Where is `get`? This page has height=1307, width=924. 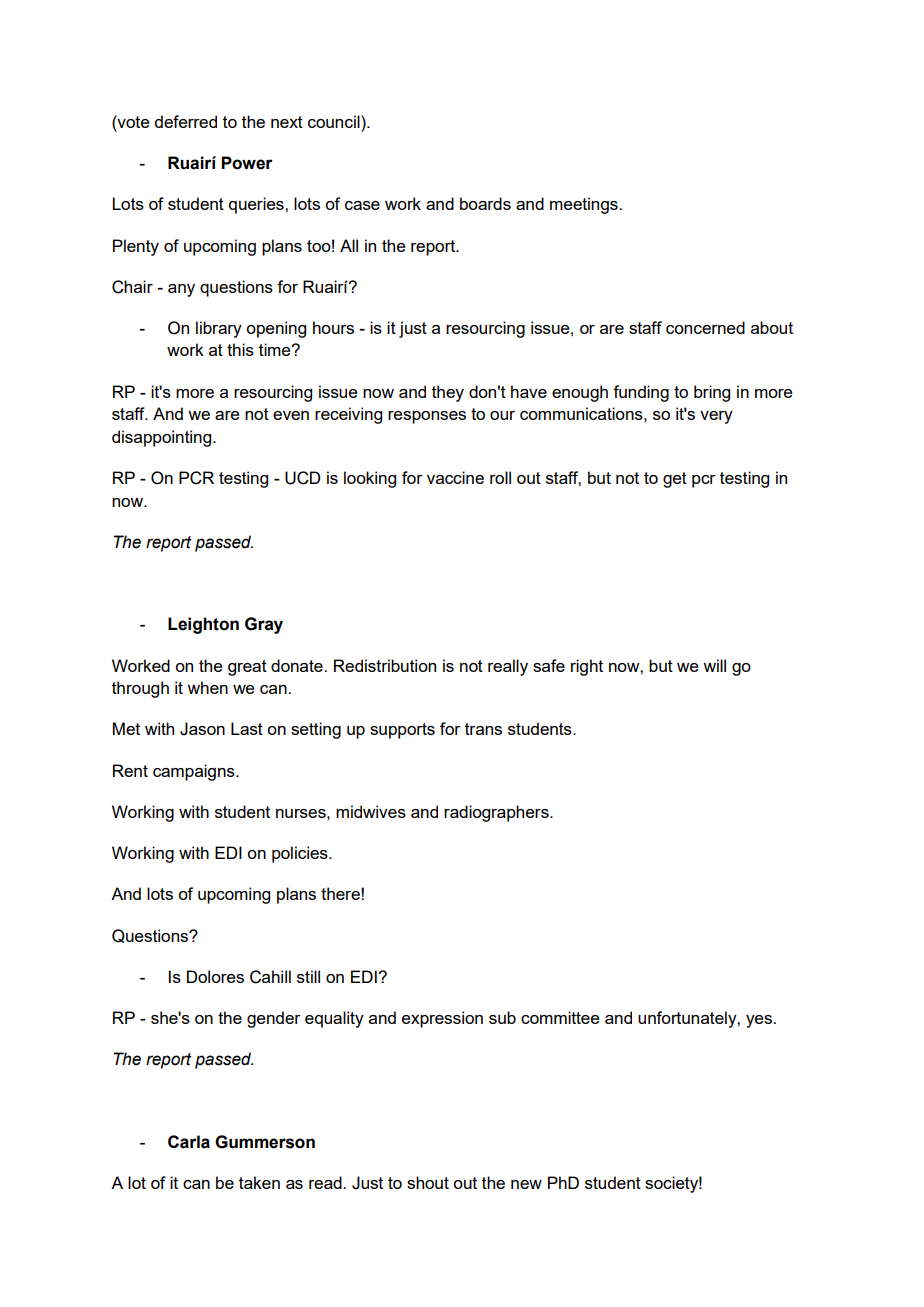 get is located at coordinates (675, 480).
